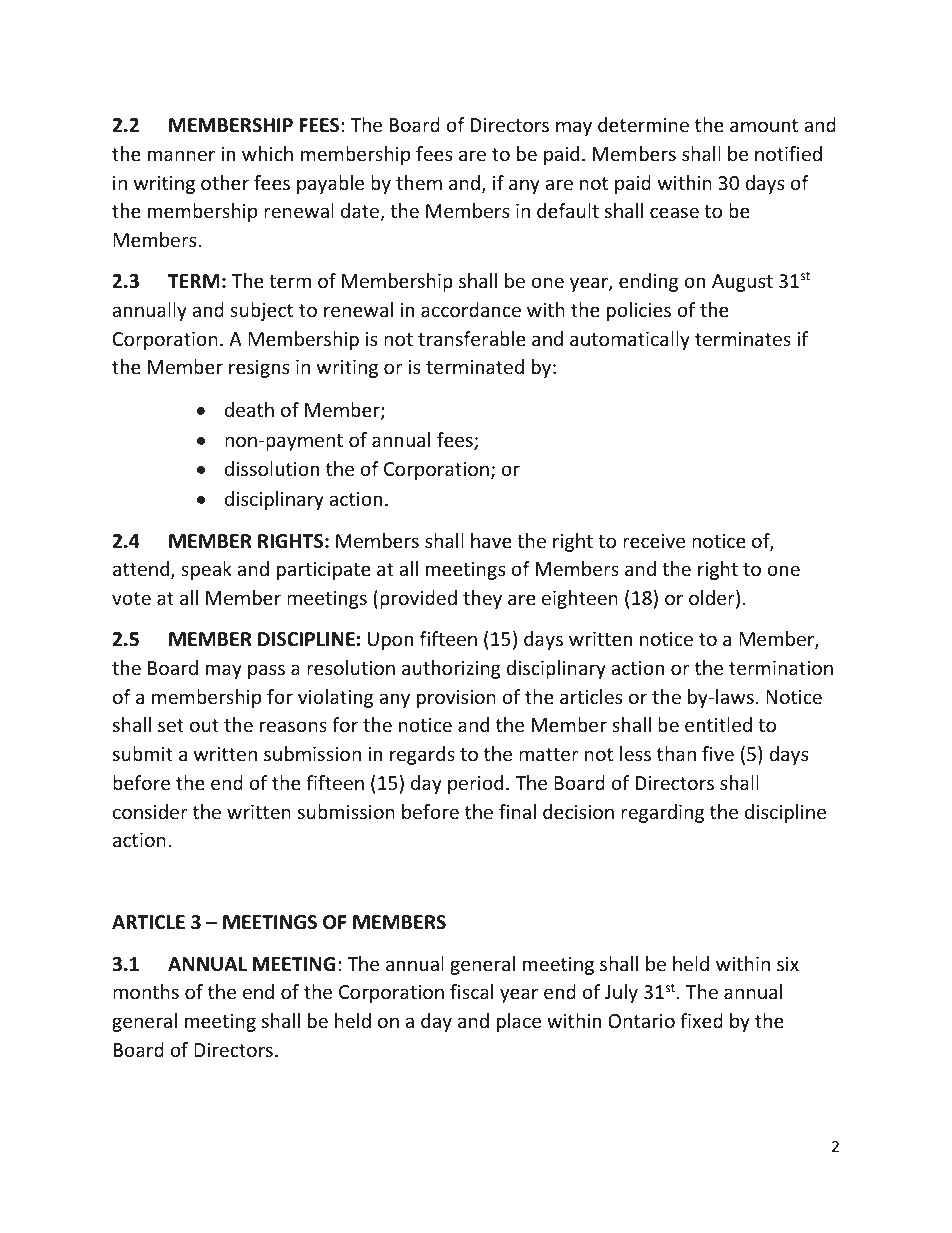 The width and height of the screenshot is (952, 1233). Describe the element at coordinates (206, 570) in the screenshot. I see `speak` at that location.
